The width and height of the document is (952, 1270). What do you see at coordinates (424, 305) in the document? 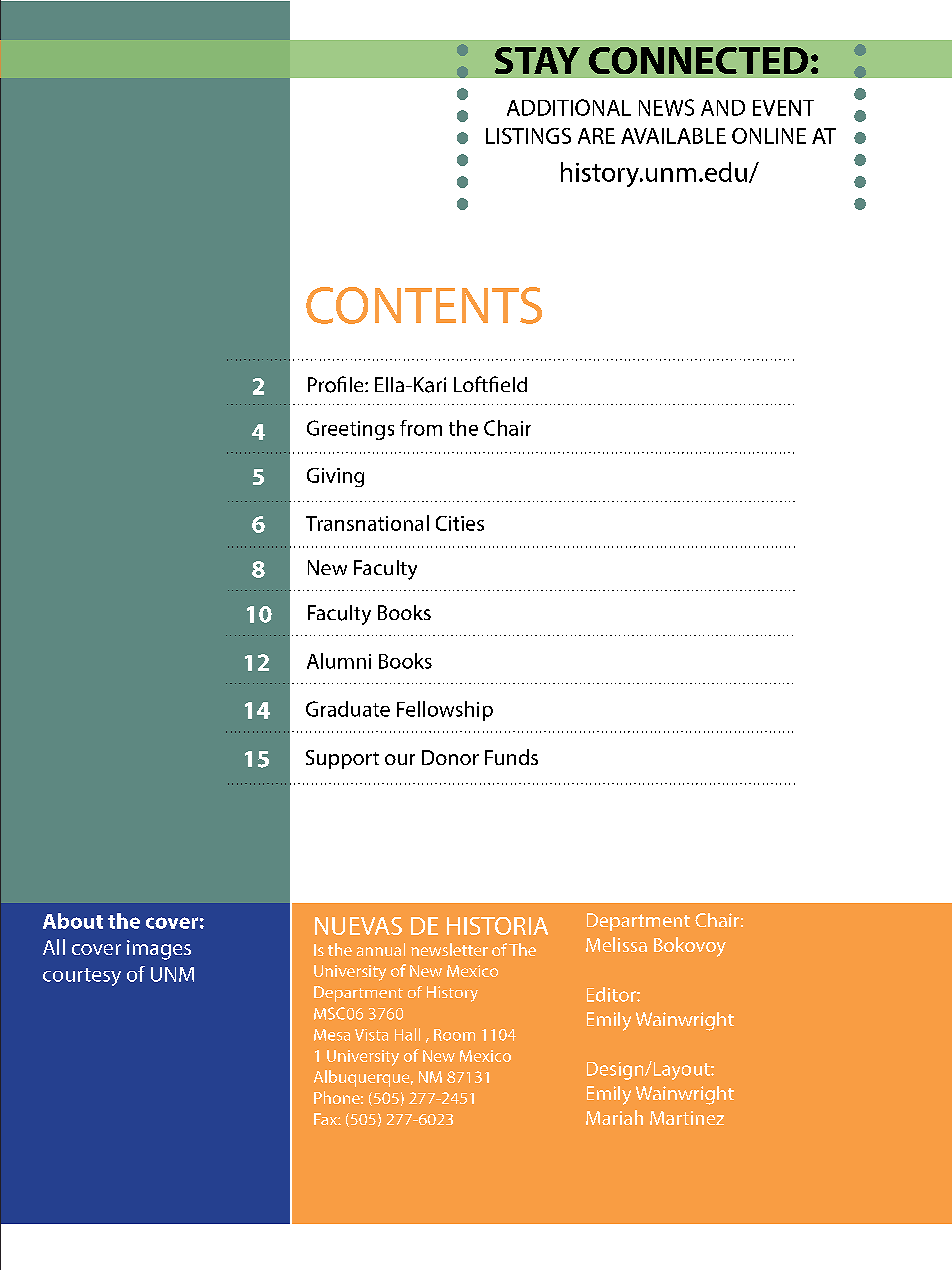
I see `CONTENTS` at bounding box center [424, 305].
